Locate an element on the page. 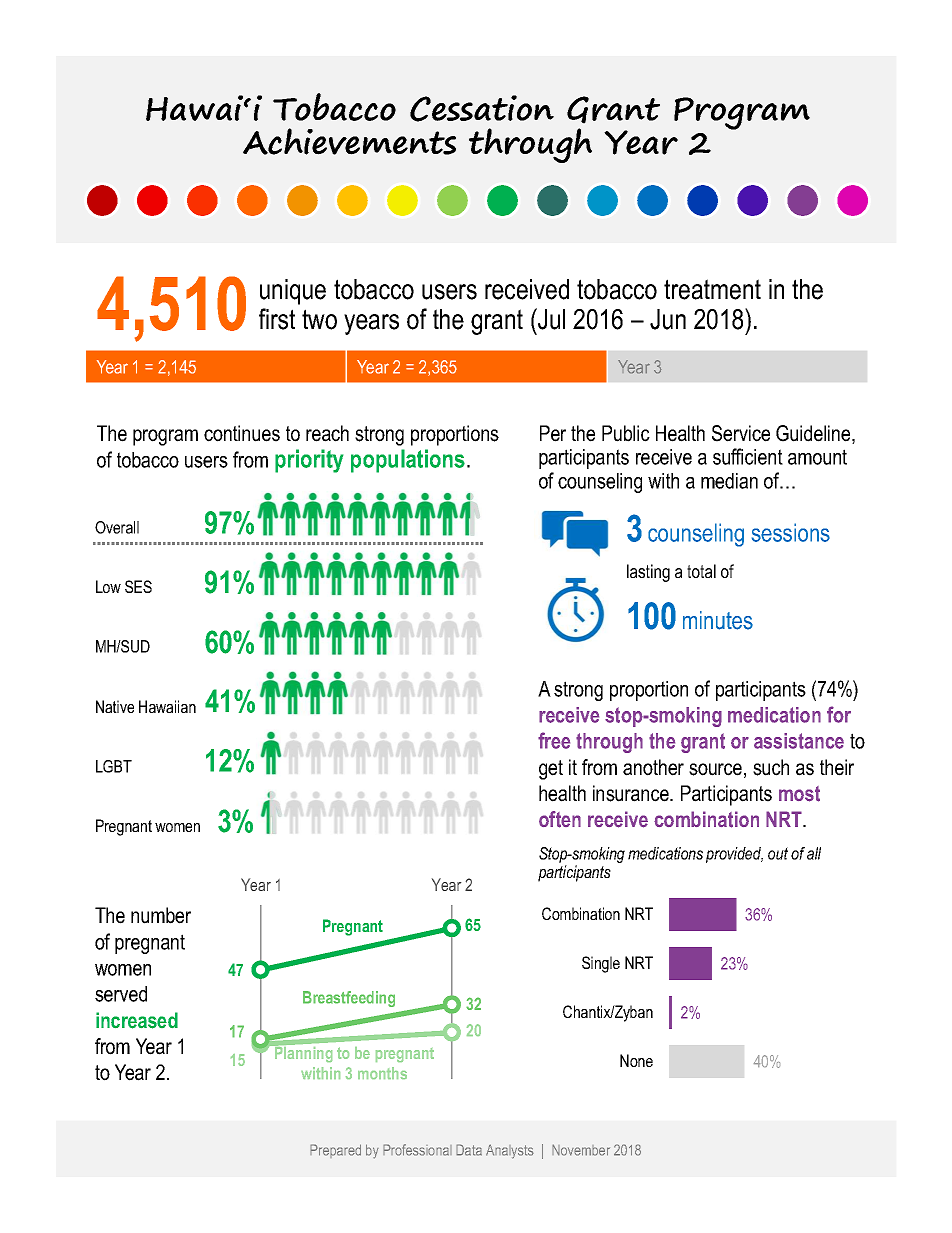 Image resolution: width=952 pixels, height=1233 pixels. None is located at coordinates (636, 1060).
